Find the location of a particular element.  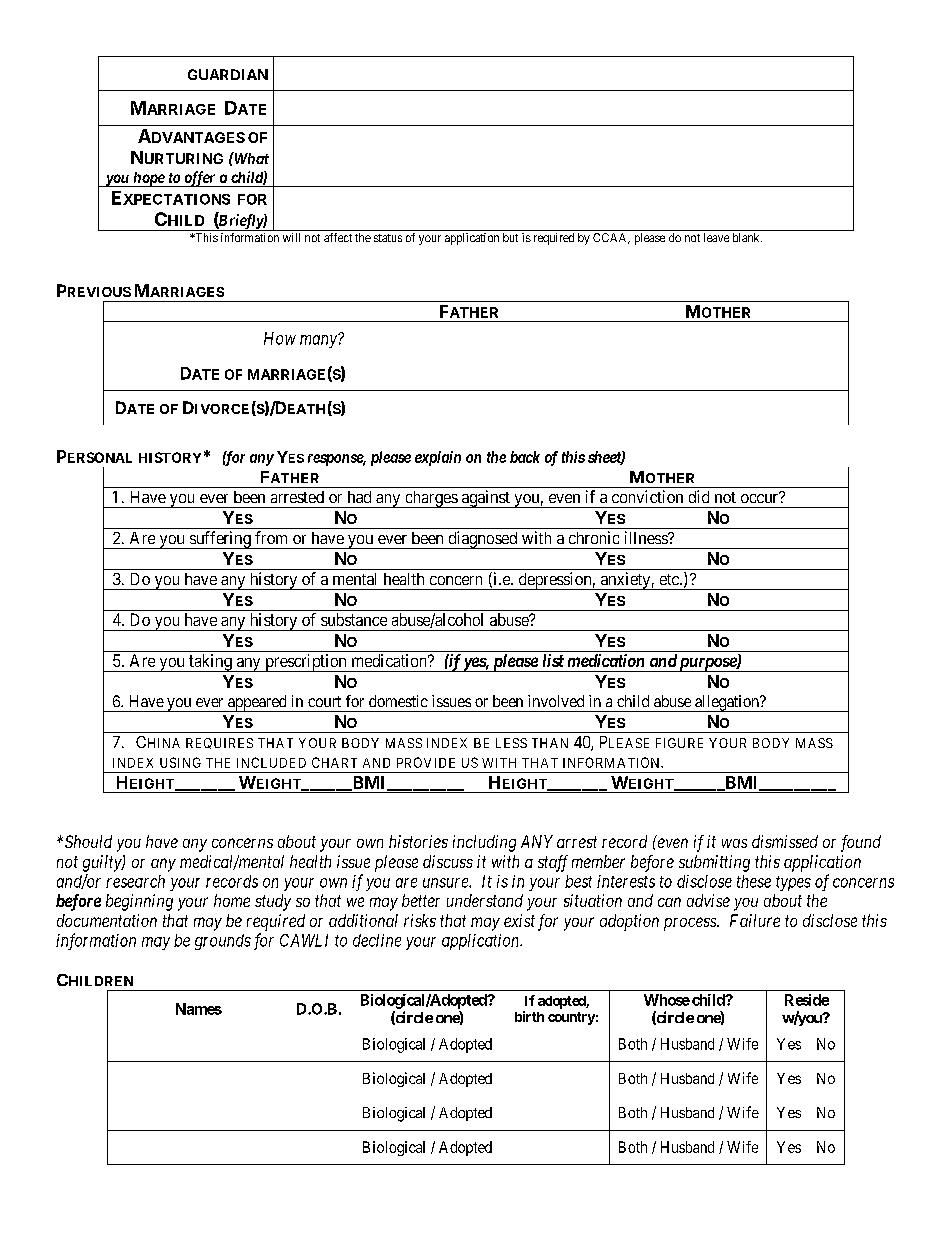

grounds is located at coordinates (223, 942).
